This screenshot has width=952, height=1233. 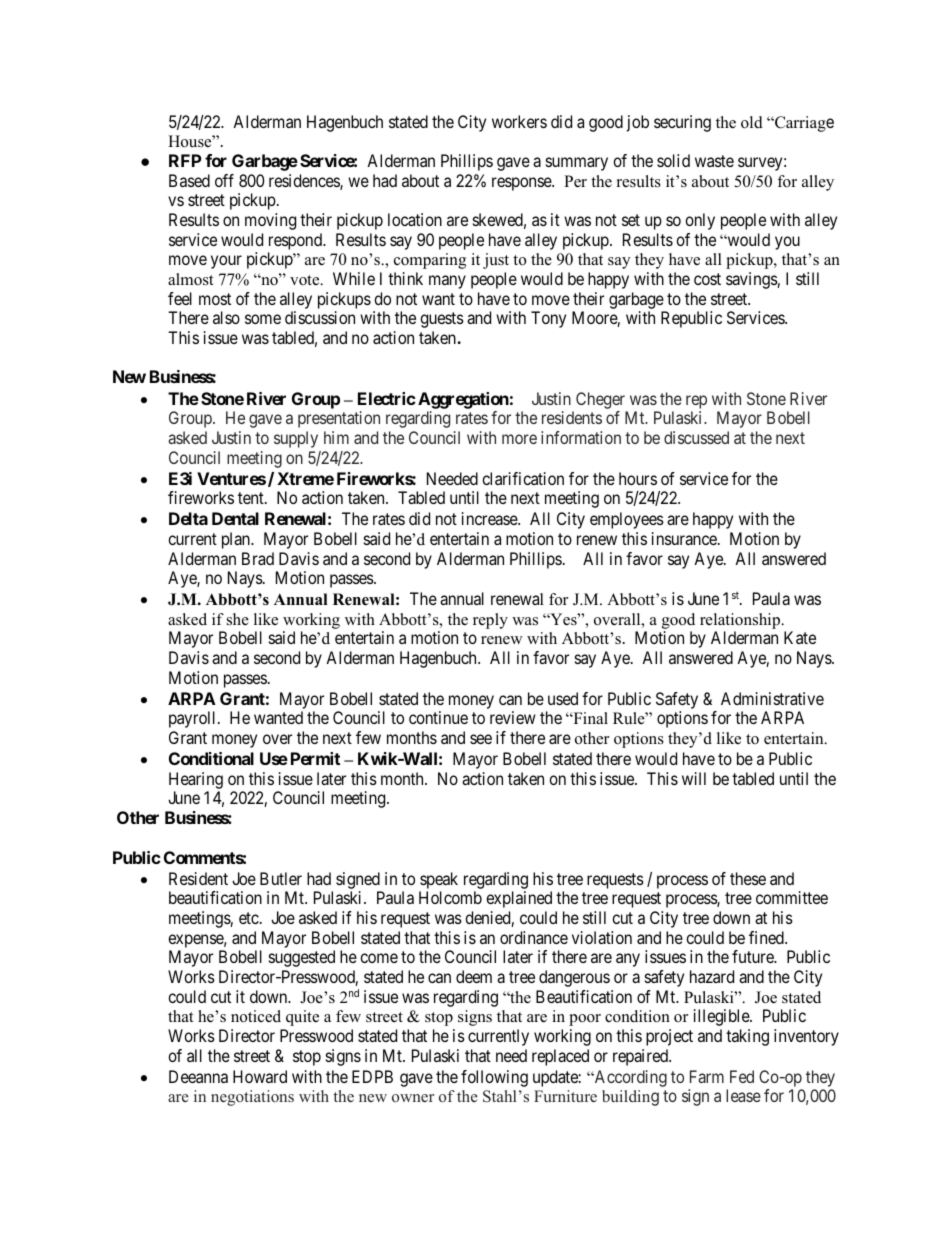 I want to click on speak, so click(x=439, y=880).
